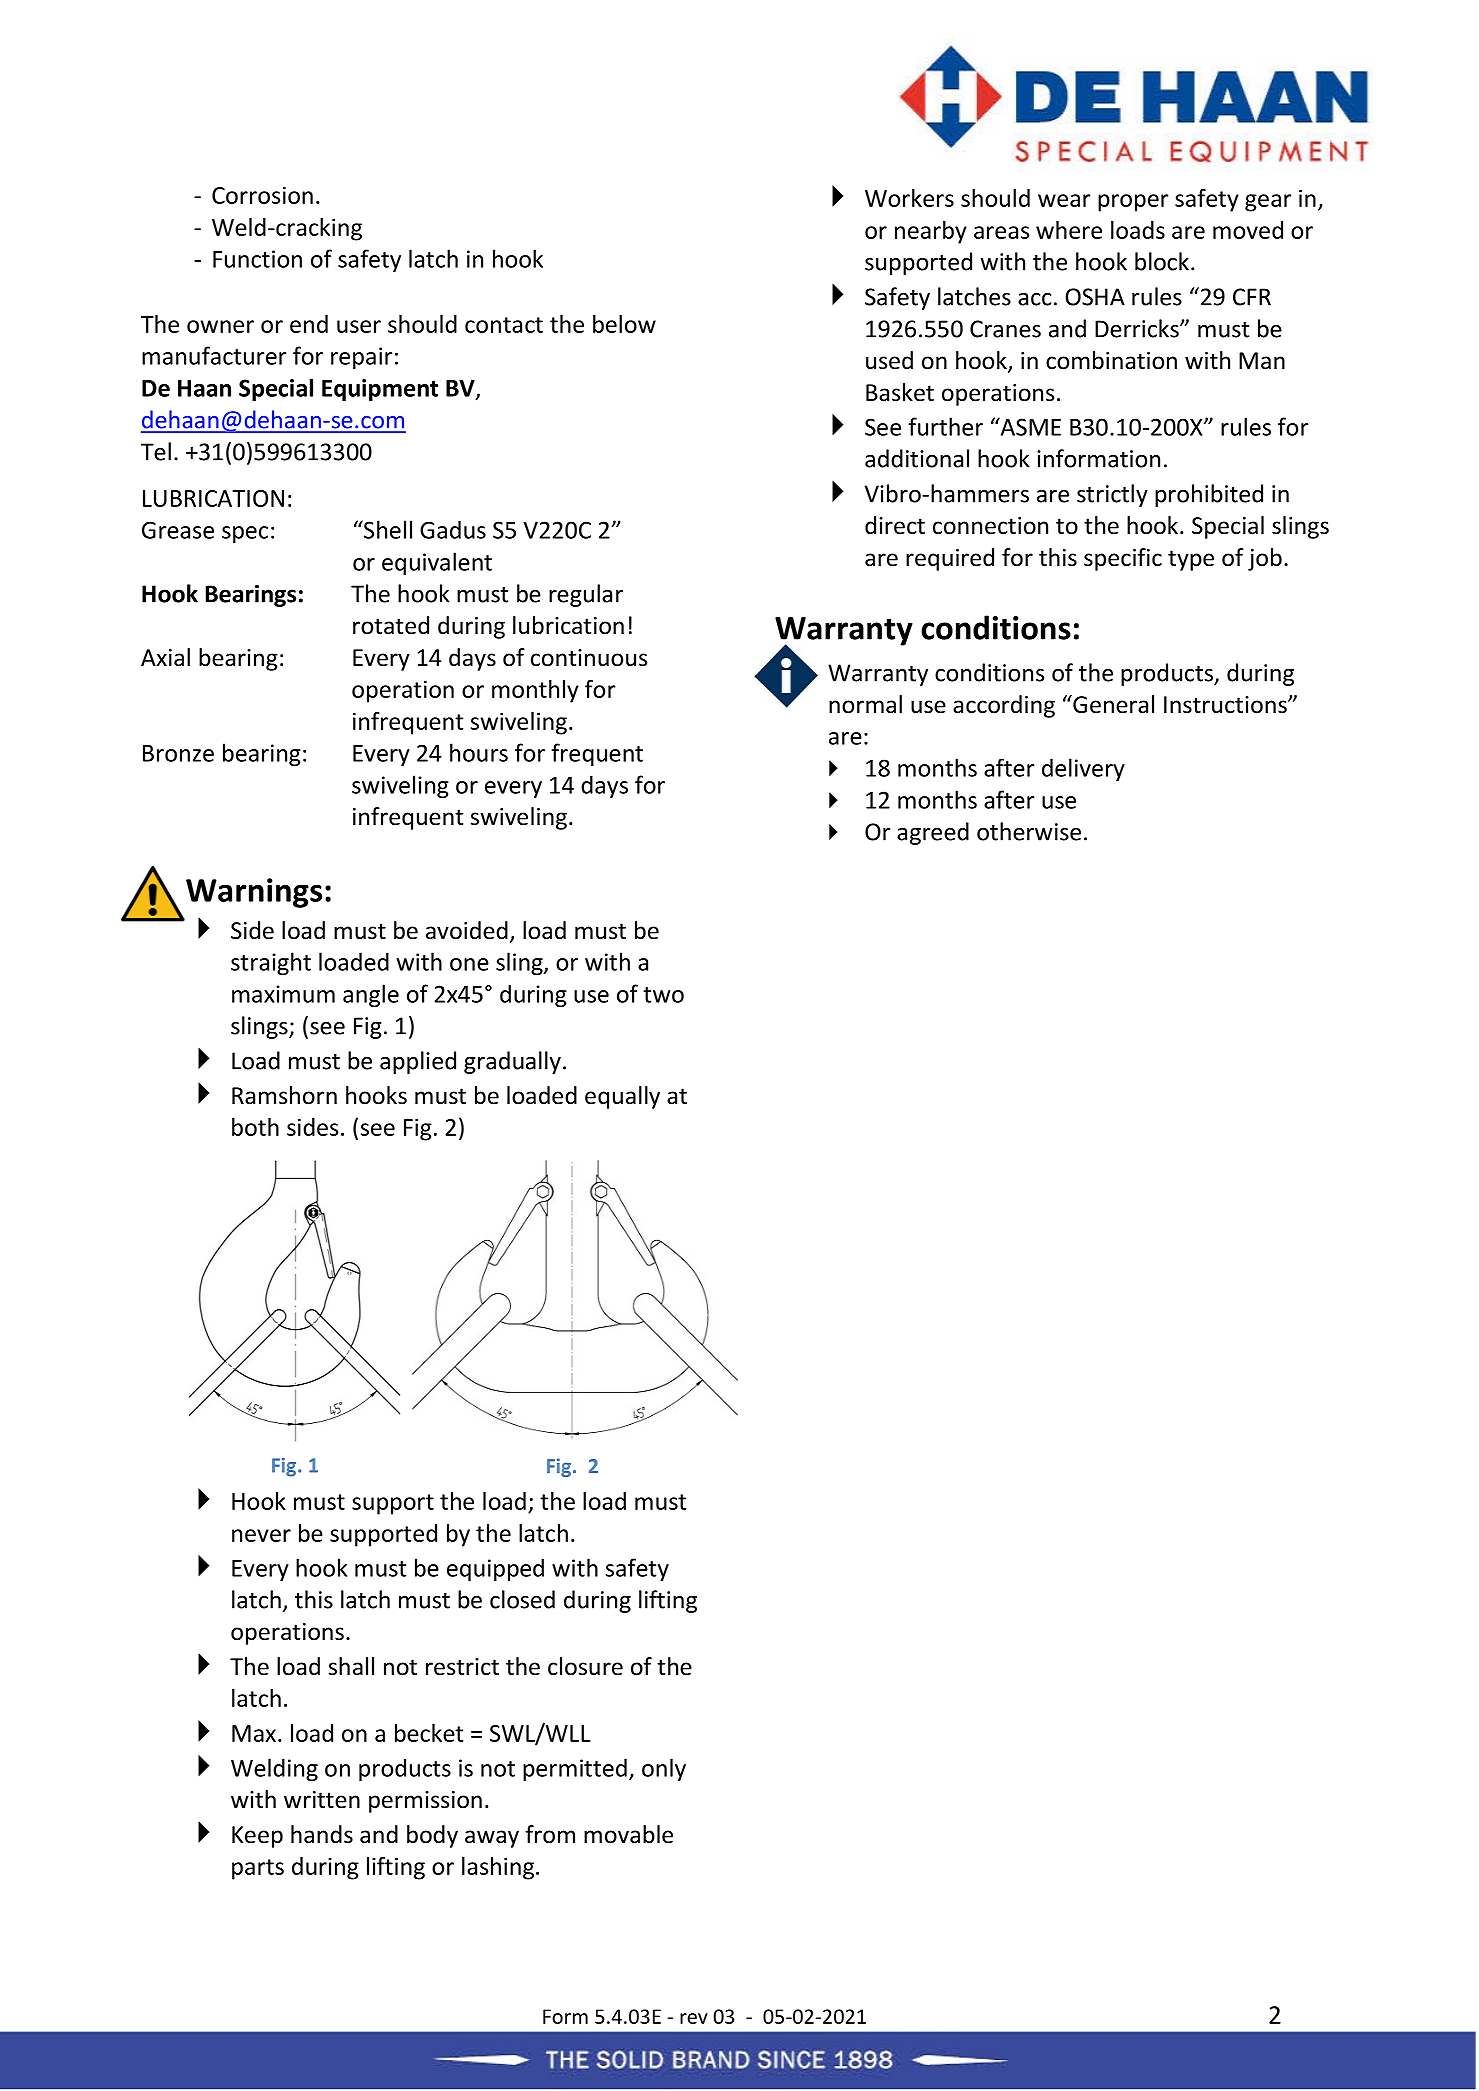 The width and height of the screenshot is (1479, 2091). Describe the element at coordinates (258, 1869) in the screenshot. I see `parts` at that location.
